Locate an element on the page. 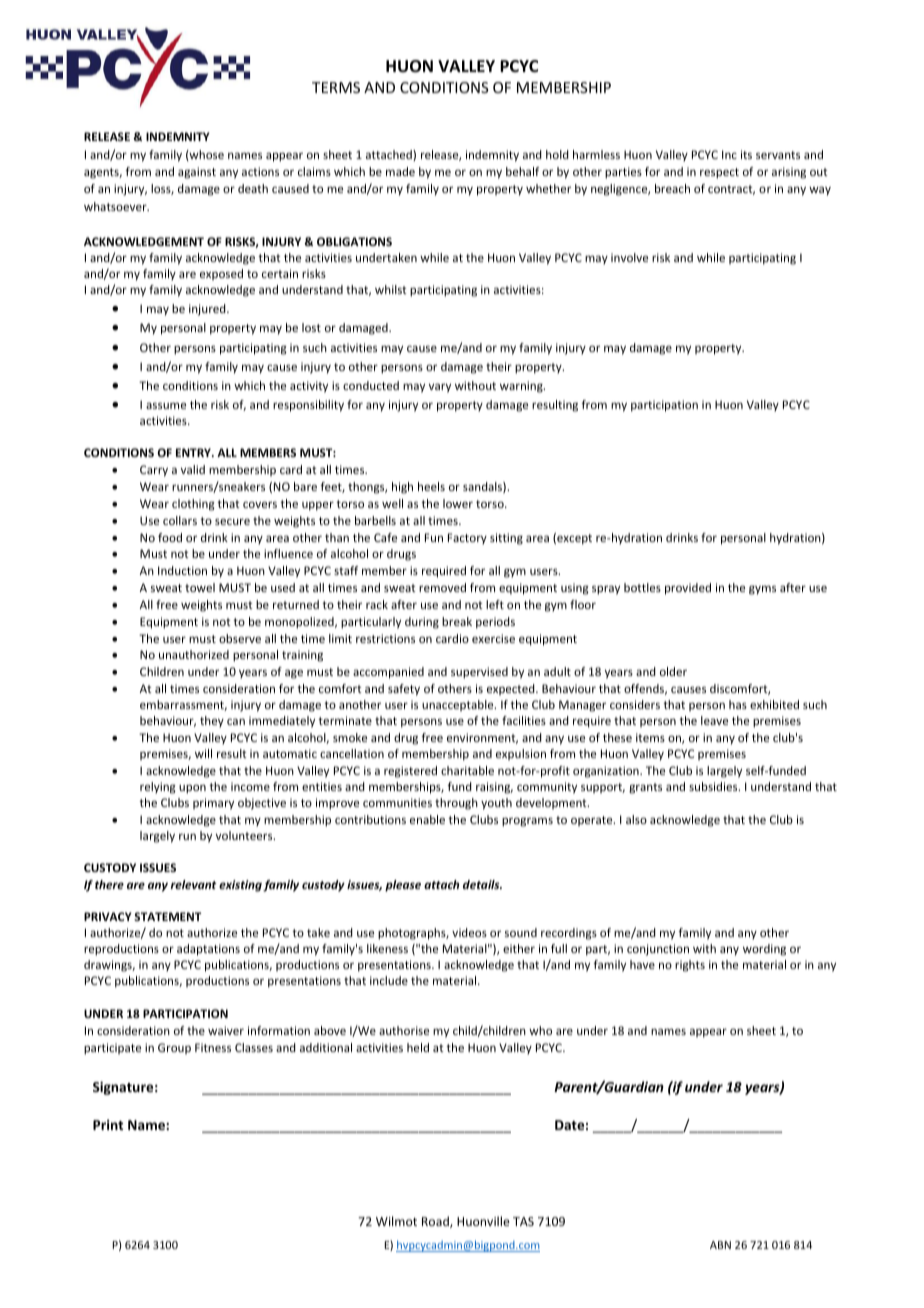  details is located at coordinates (482, 884).
